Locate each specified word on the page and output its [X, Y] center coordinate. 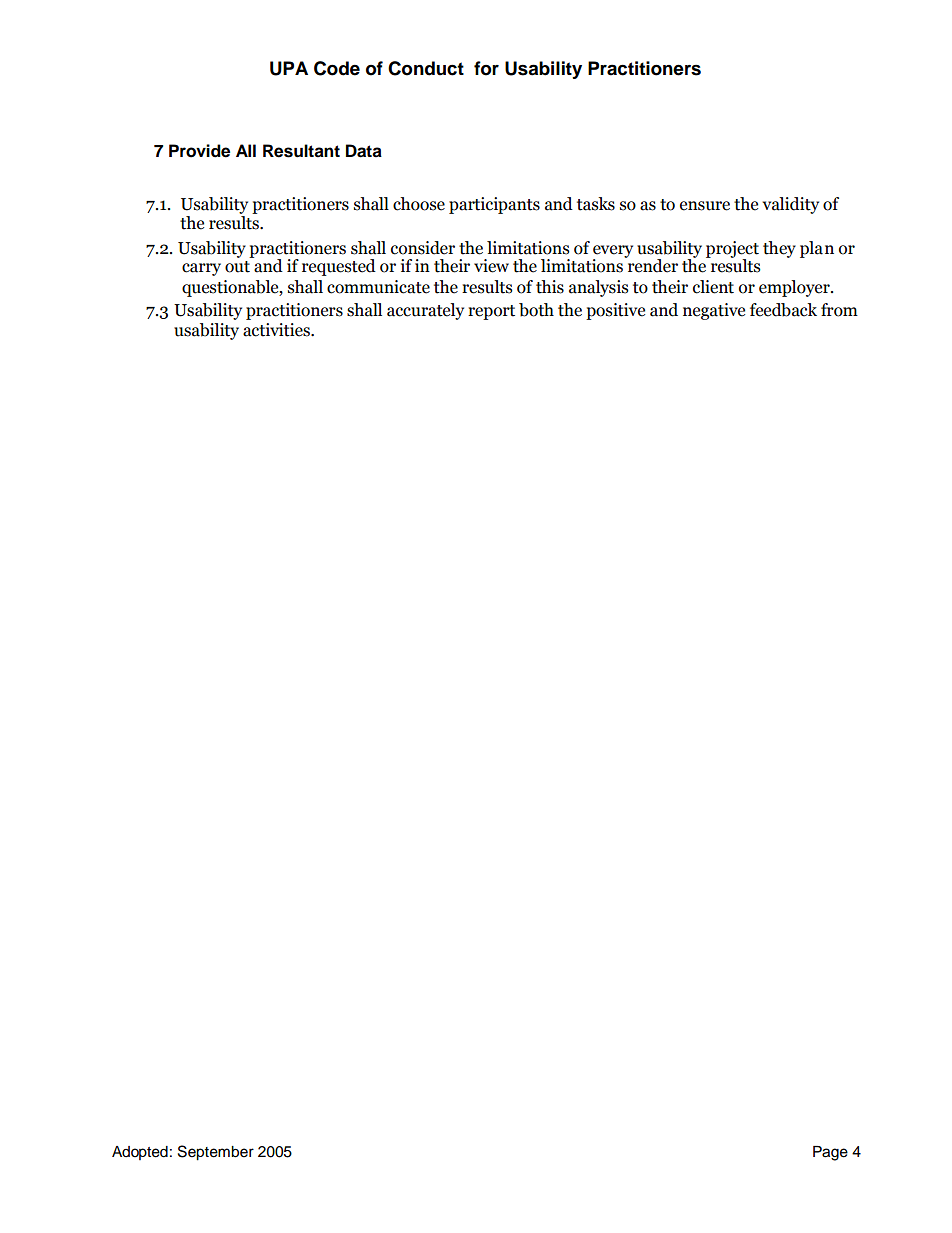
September [216, 1153]
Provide [199, 151]
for [486, 68]
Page [830, 1153]
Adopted [140, 1153]
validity [790, 205]
